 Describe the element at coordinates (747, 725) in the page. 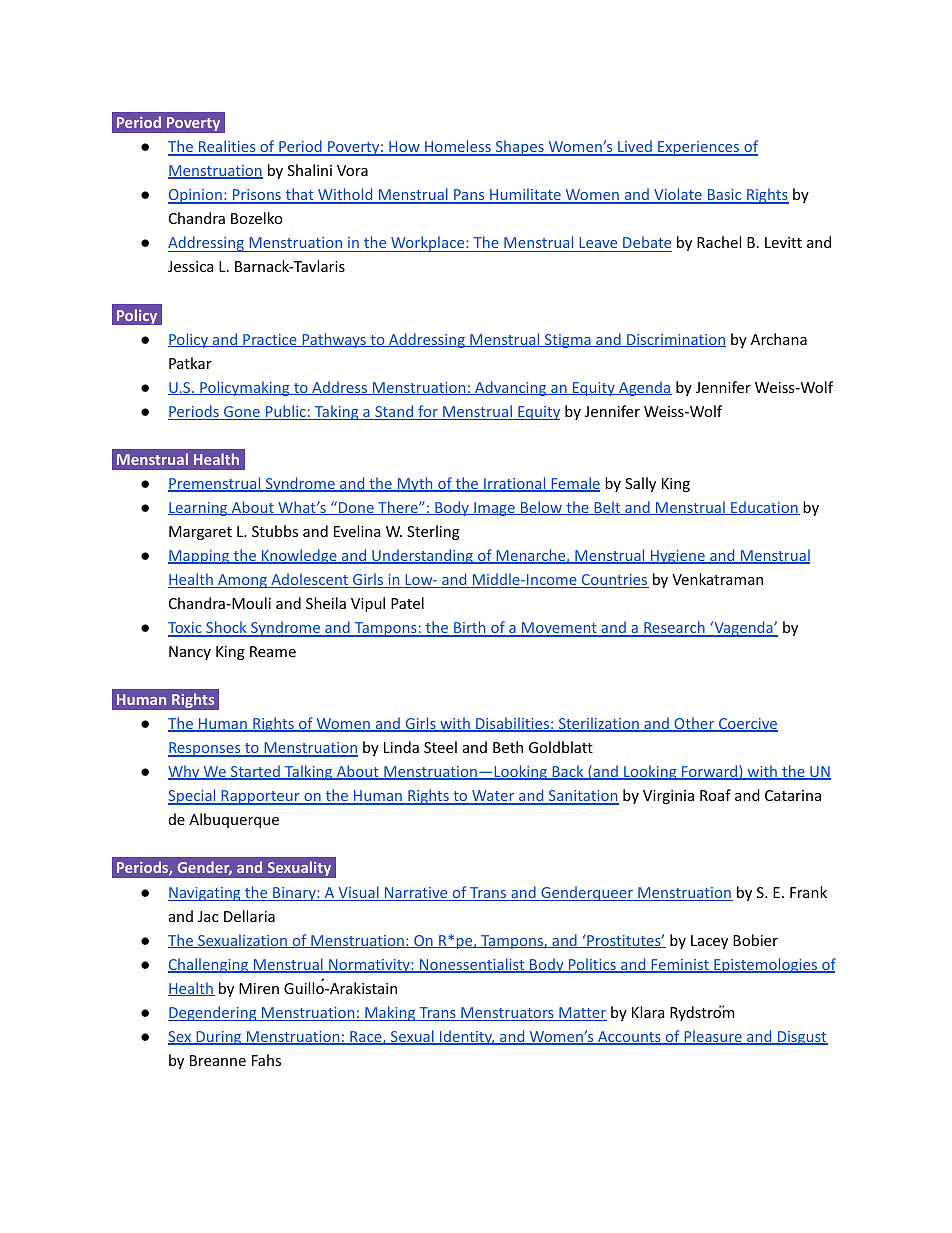

I see `Coercive` at that location.
